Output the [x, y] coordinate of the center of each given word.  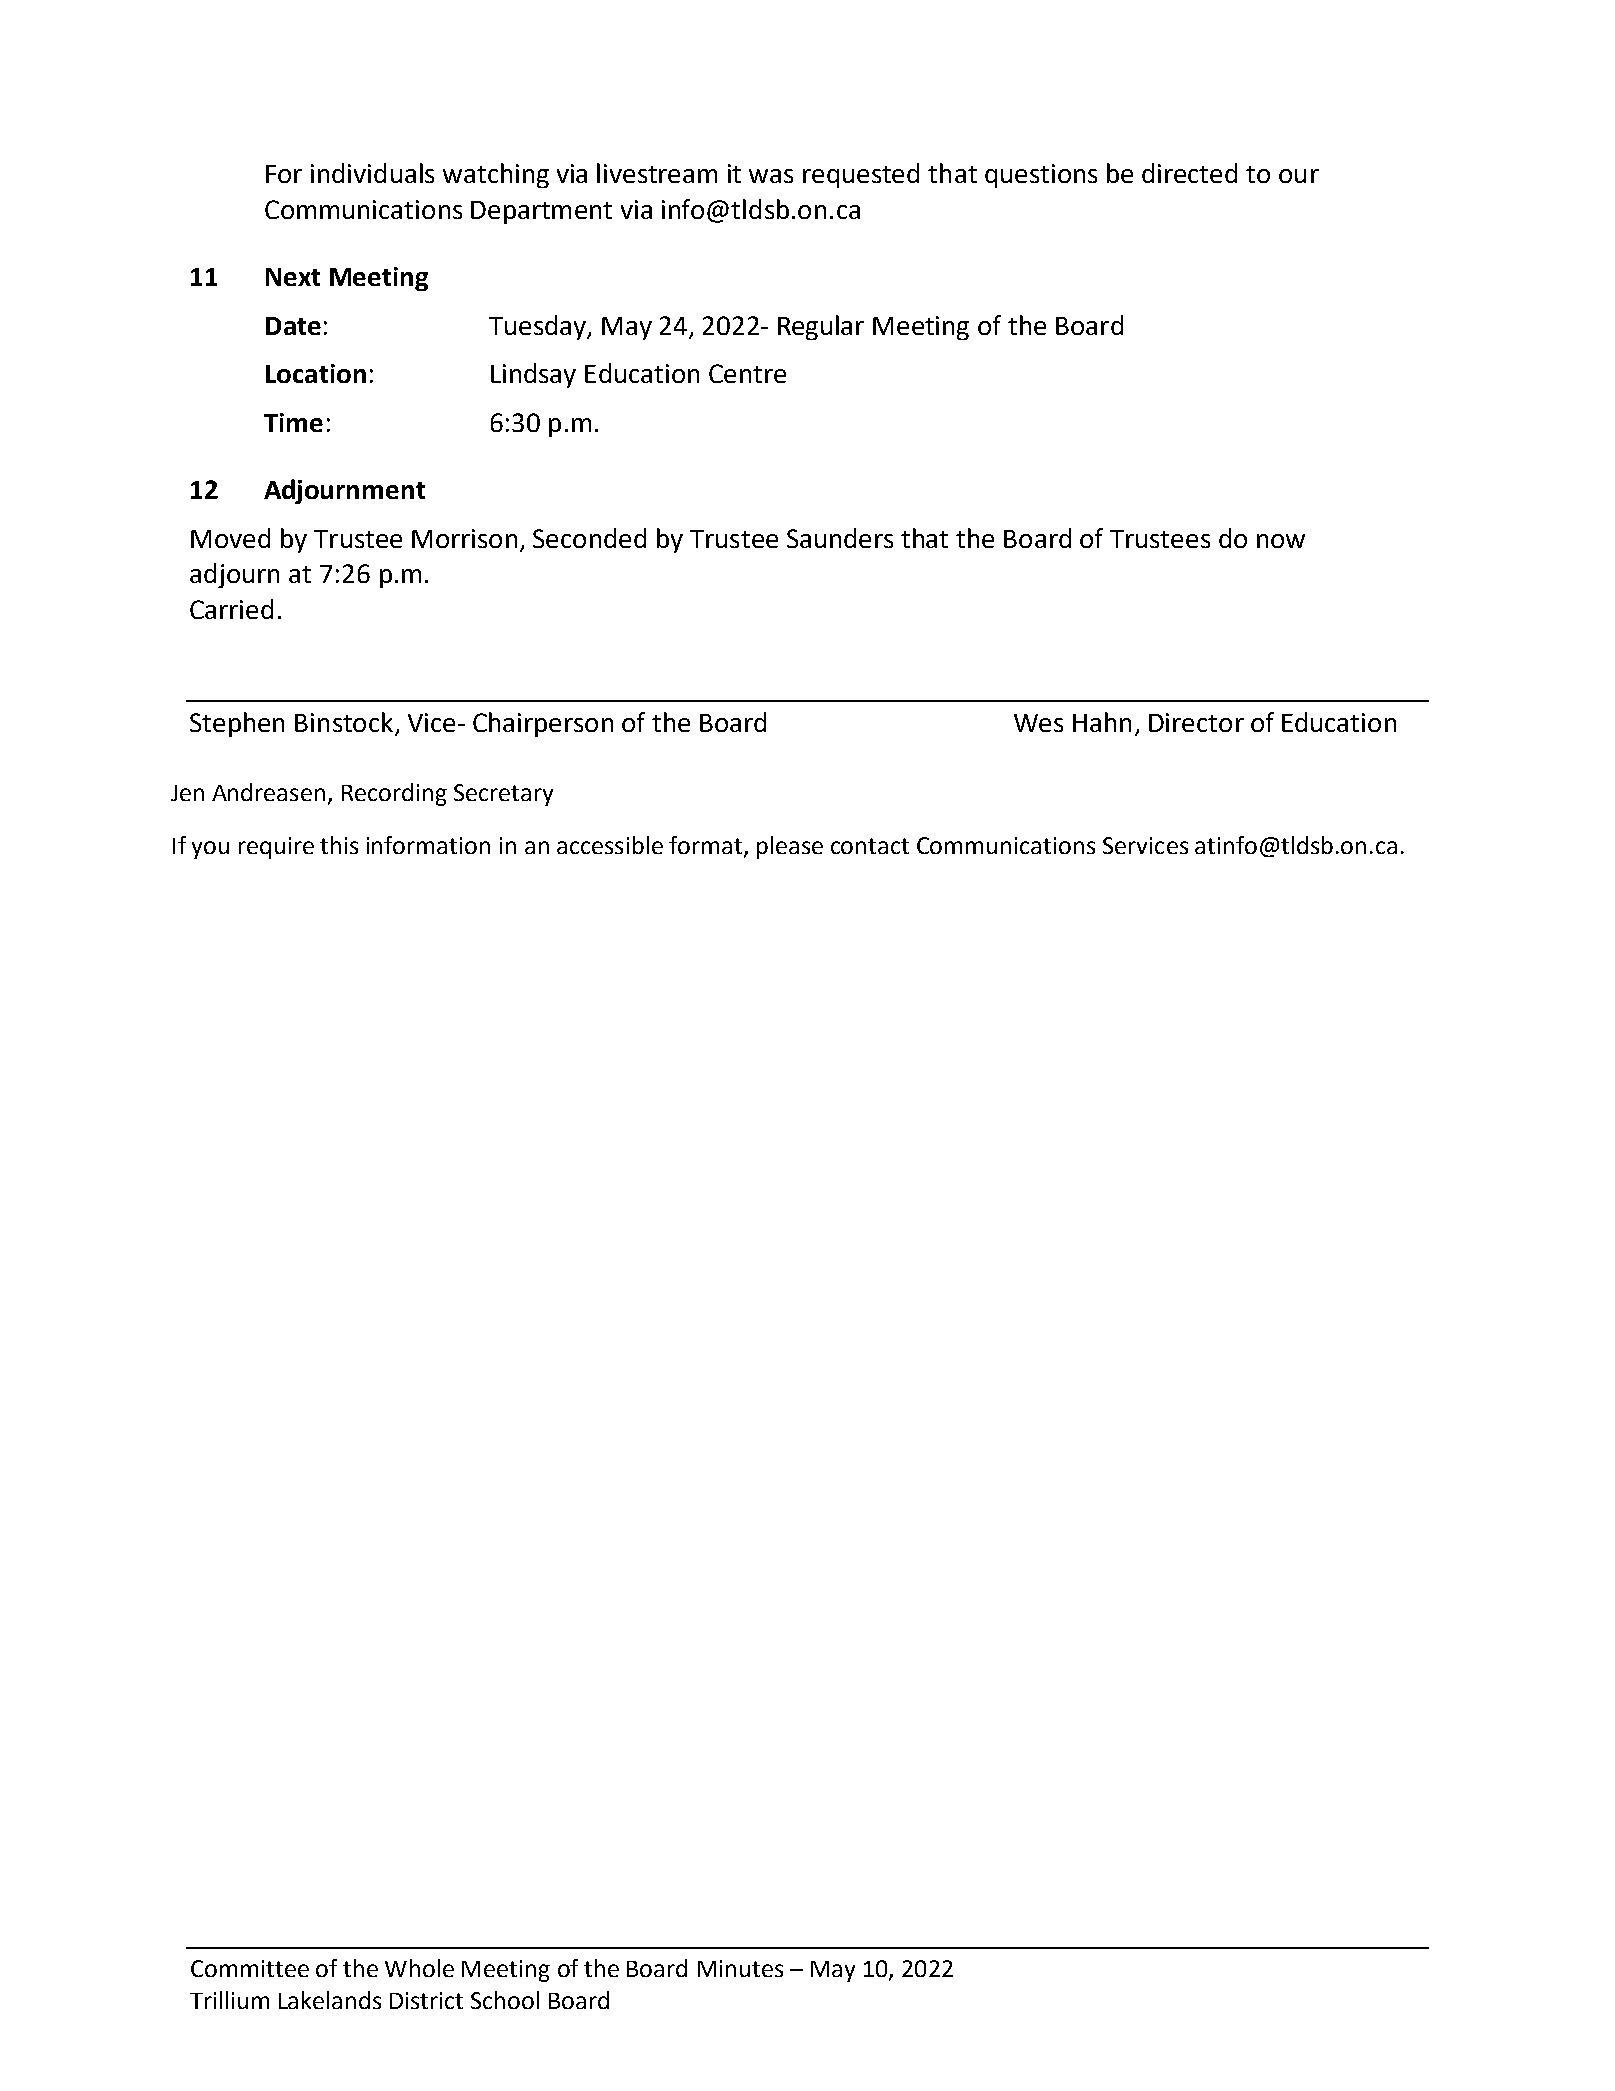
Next [293, 277]
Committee [250, 1968]
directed [1189, 173]
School [505, 2000]
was [771, 176]
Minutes [740, 1968]
